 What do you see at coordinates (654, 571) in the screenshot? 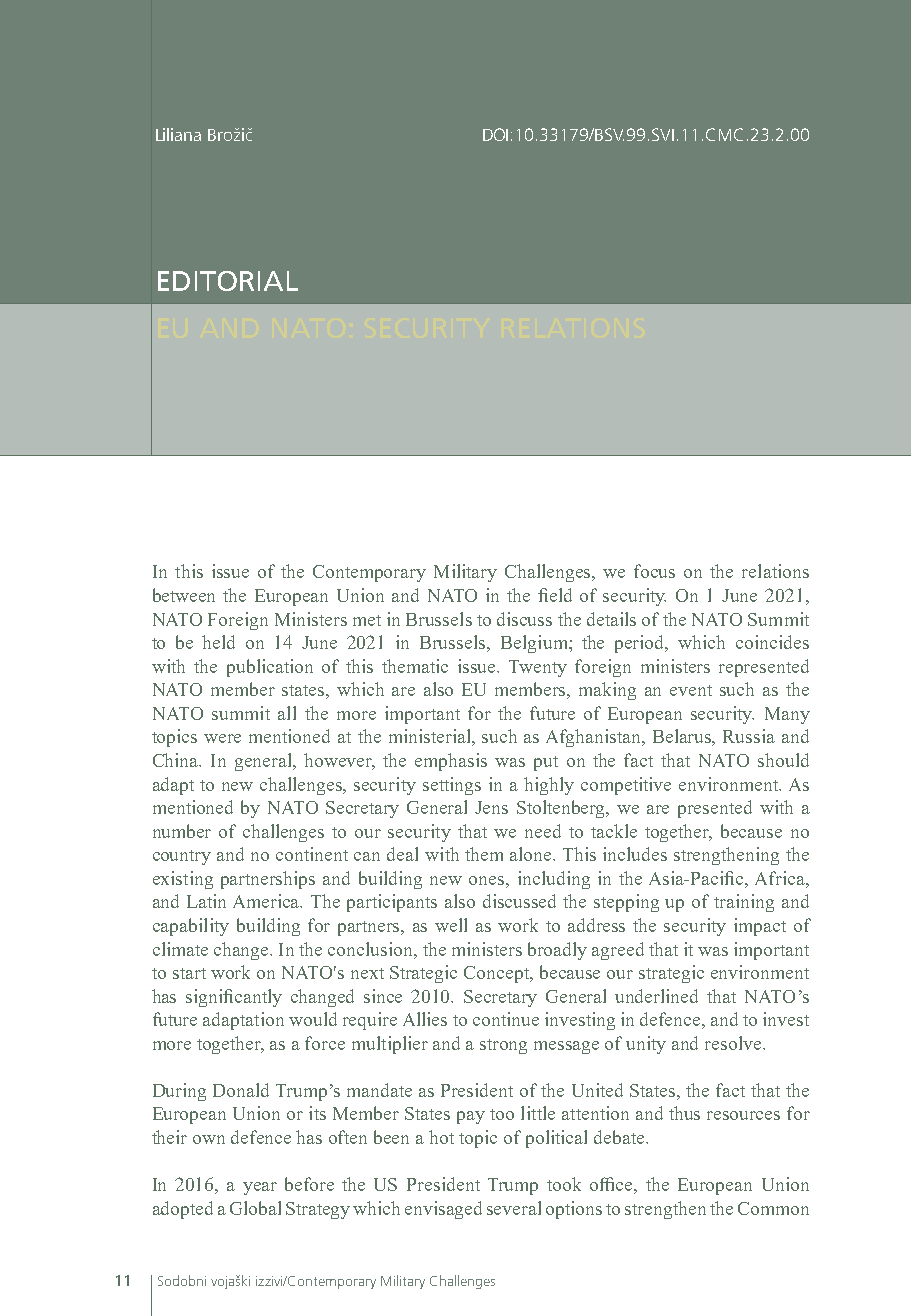
I see `focus` at bounding box center [654, 571].
